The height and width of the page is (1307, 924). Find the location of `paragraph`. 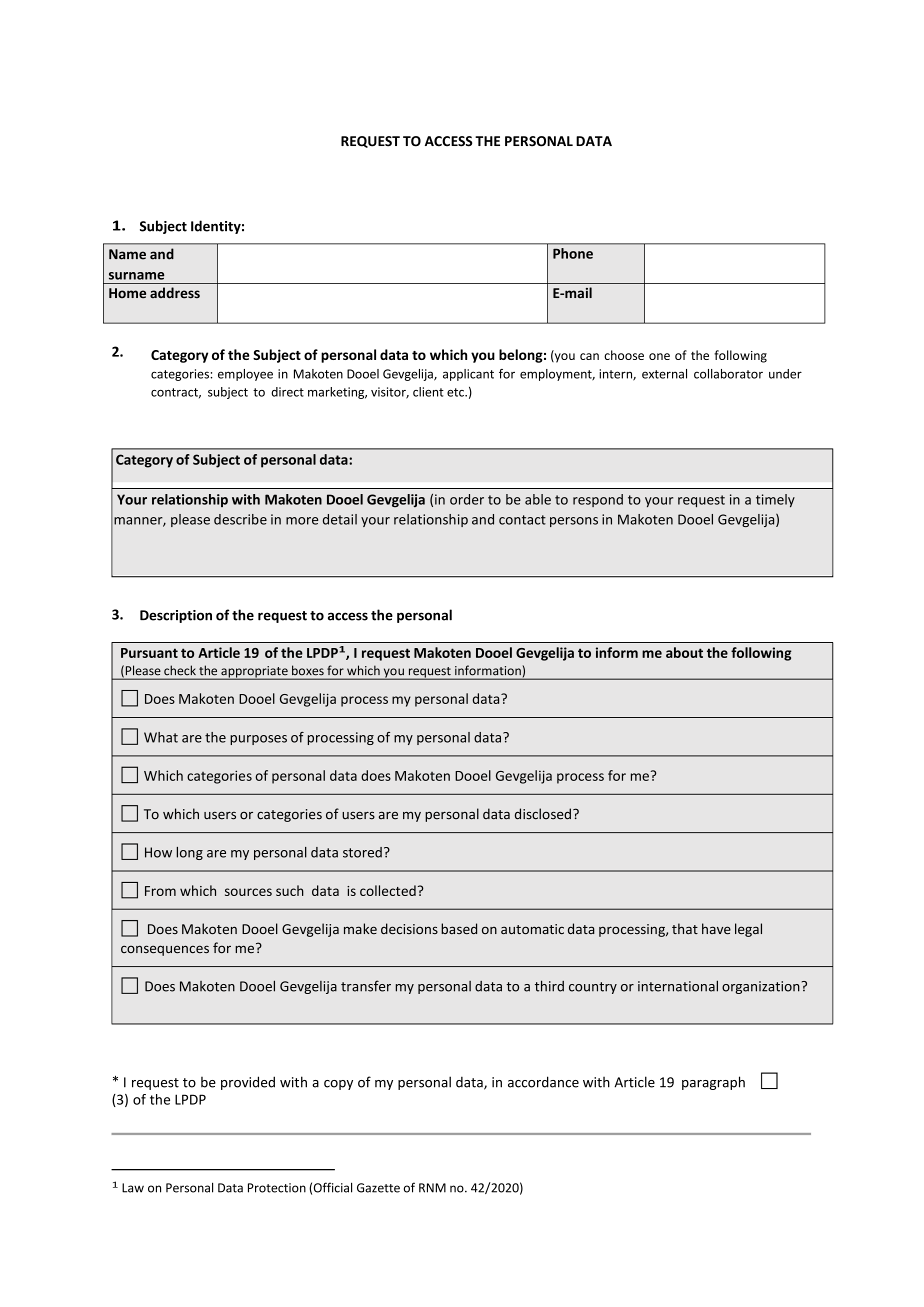

paragraph is located at coordinates (713, 1083).
